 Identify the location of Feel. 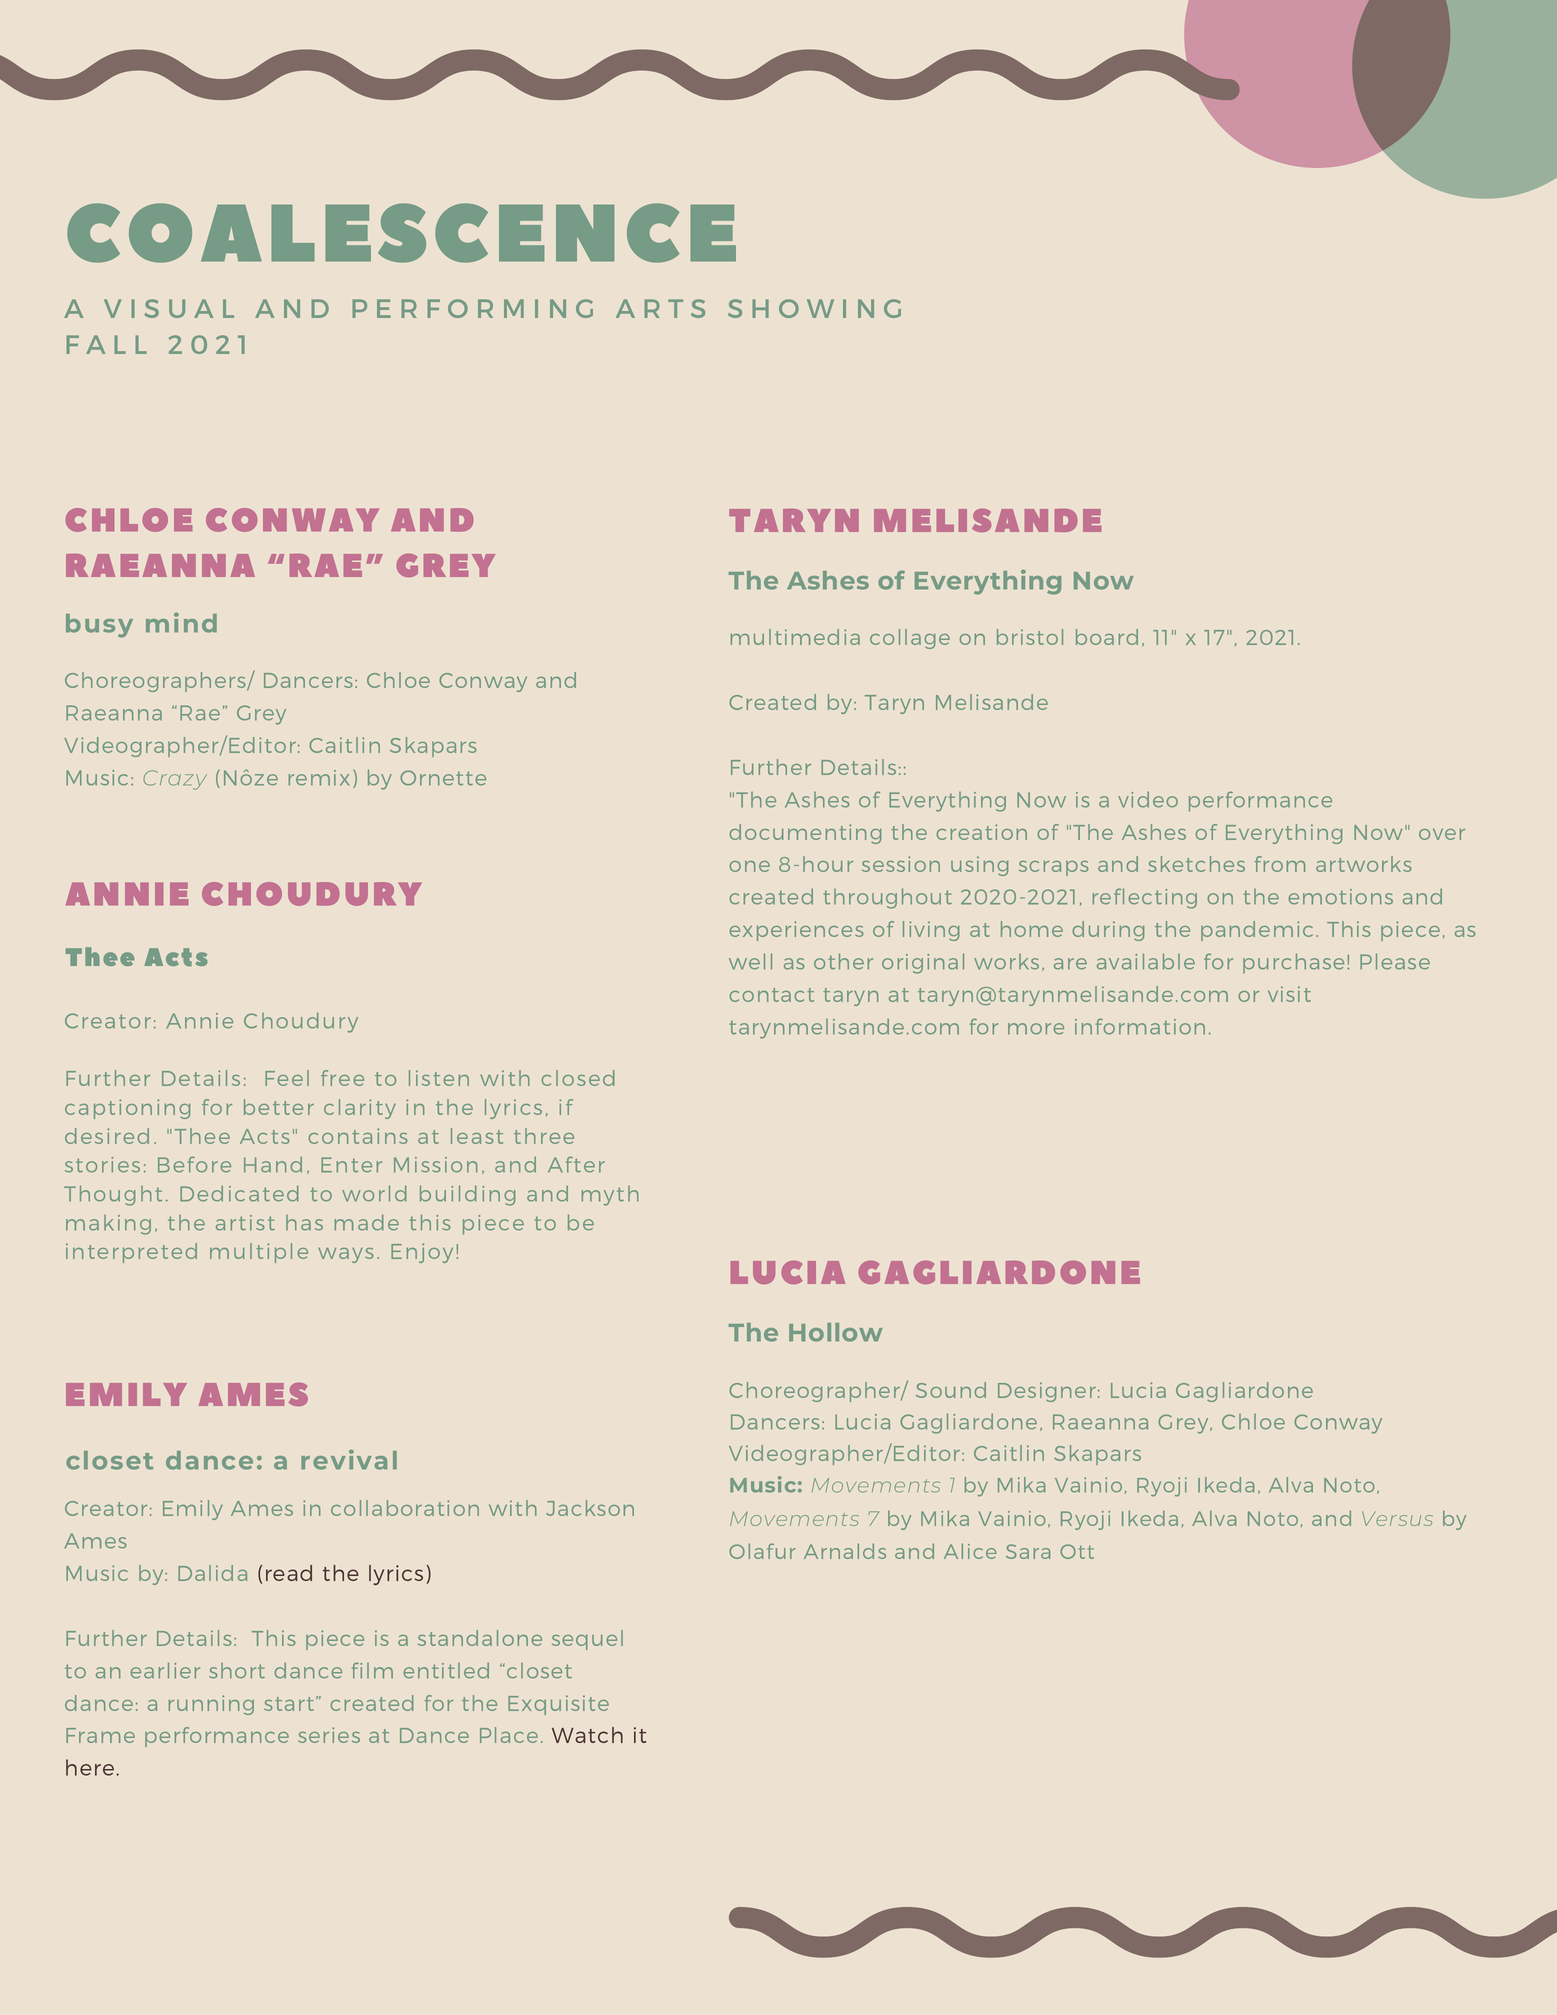
(287, 1078).
